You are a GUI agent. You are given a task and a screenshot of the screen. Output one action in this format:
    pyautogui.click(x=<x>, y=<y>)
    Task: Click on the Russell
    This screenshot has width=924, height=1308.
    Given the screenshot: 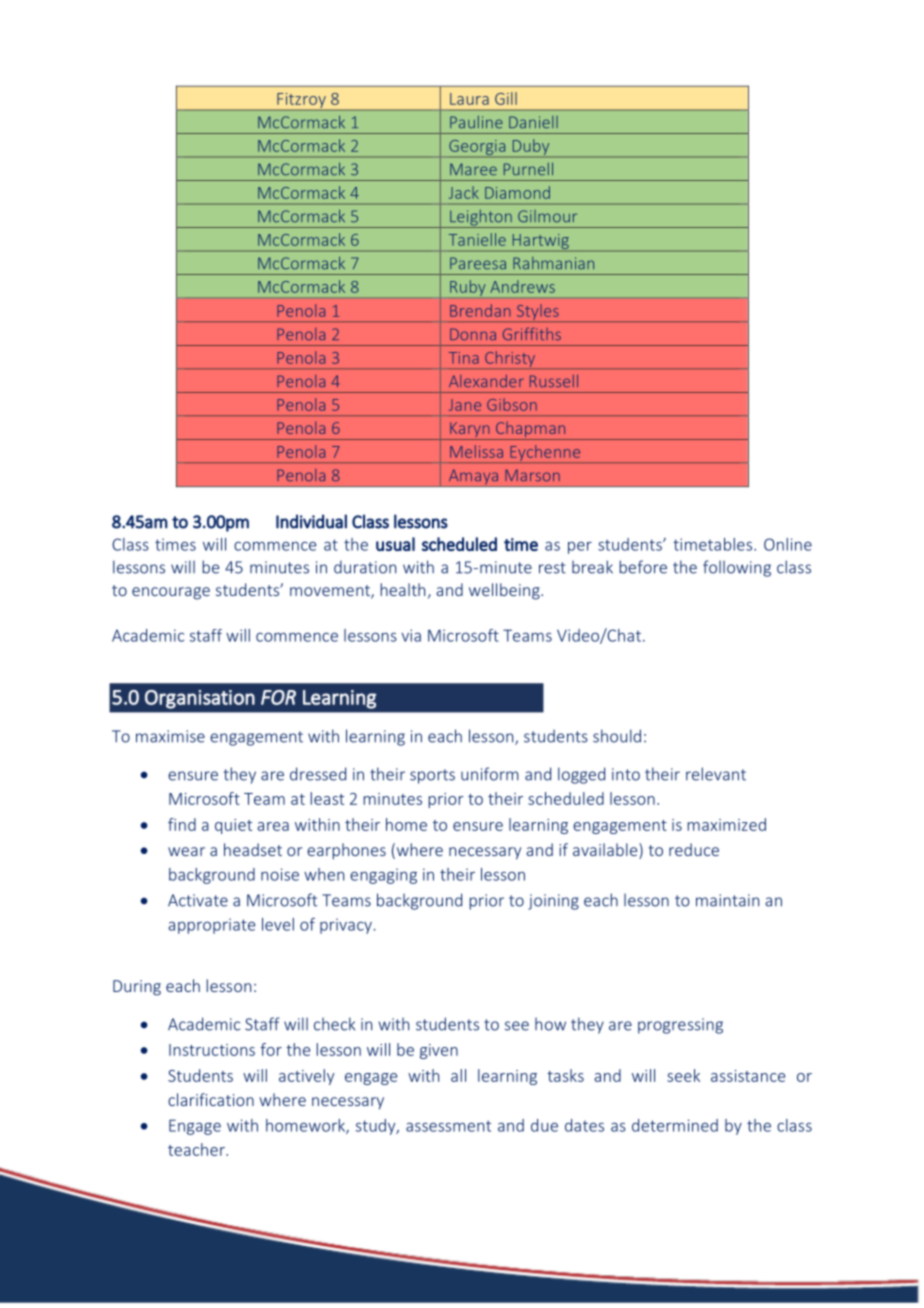 What is the action you would take?
    pyautogui.click(x=554, y=381)
